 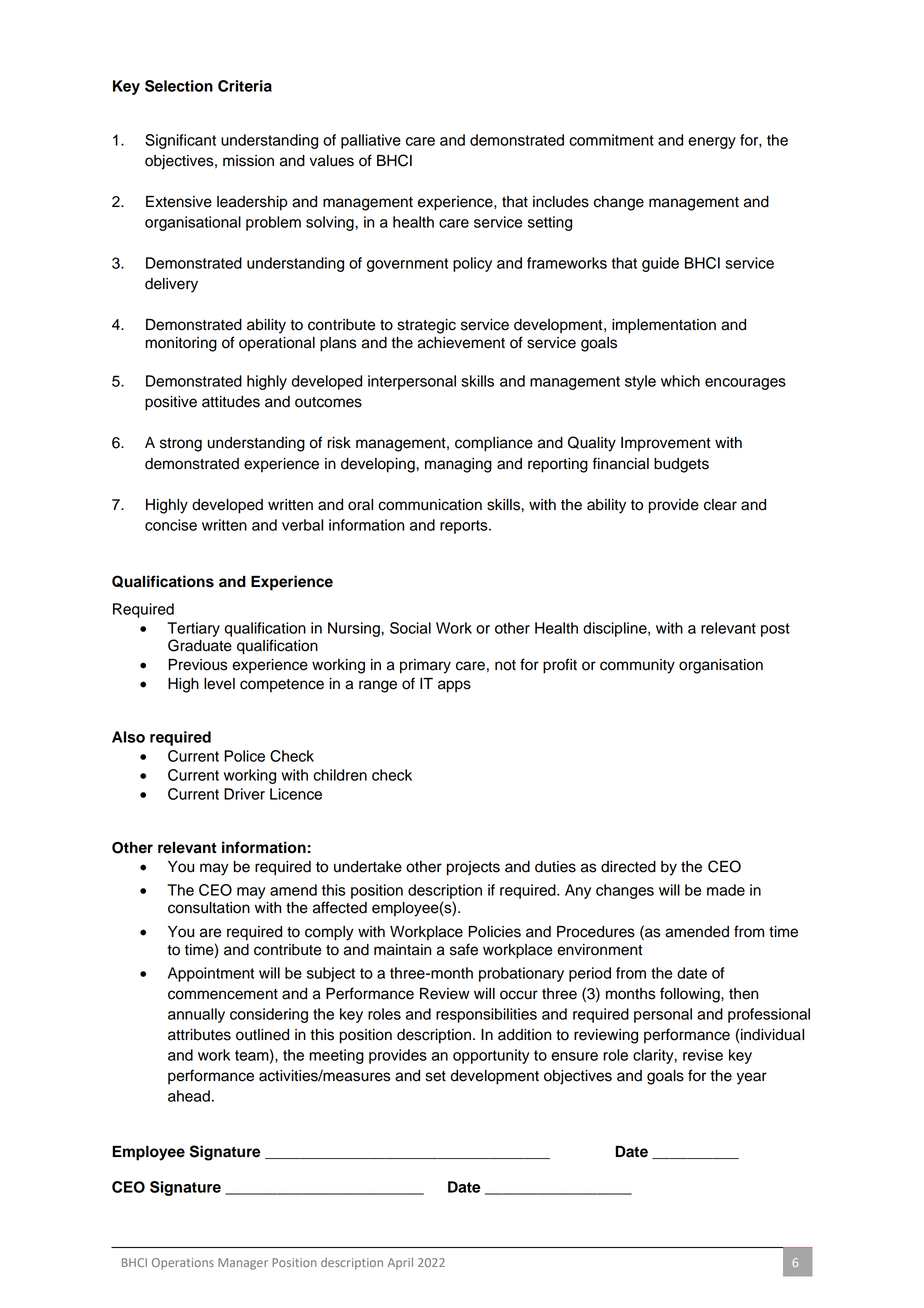 I want to click on Significant, so click(x=180, y=141).
